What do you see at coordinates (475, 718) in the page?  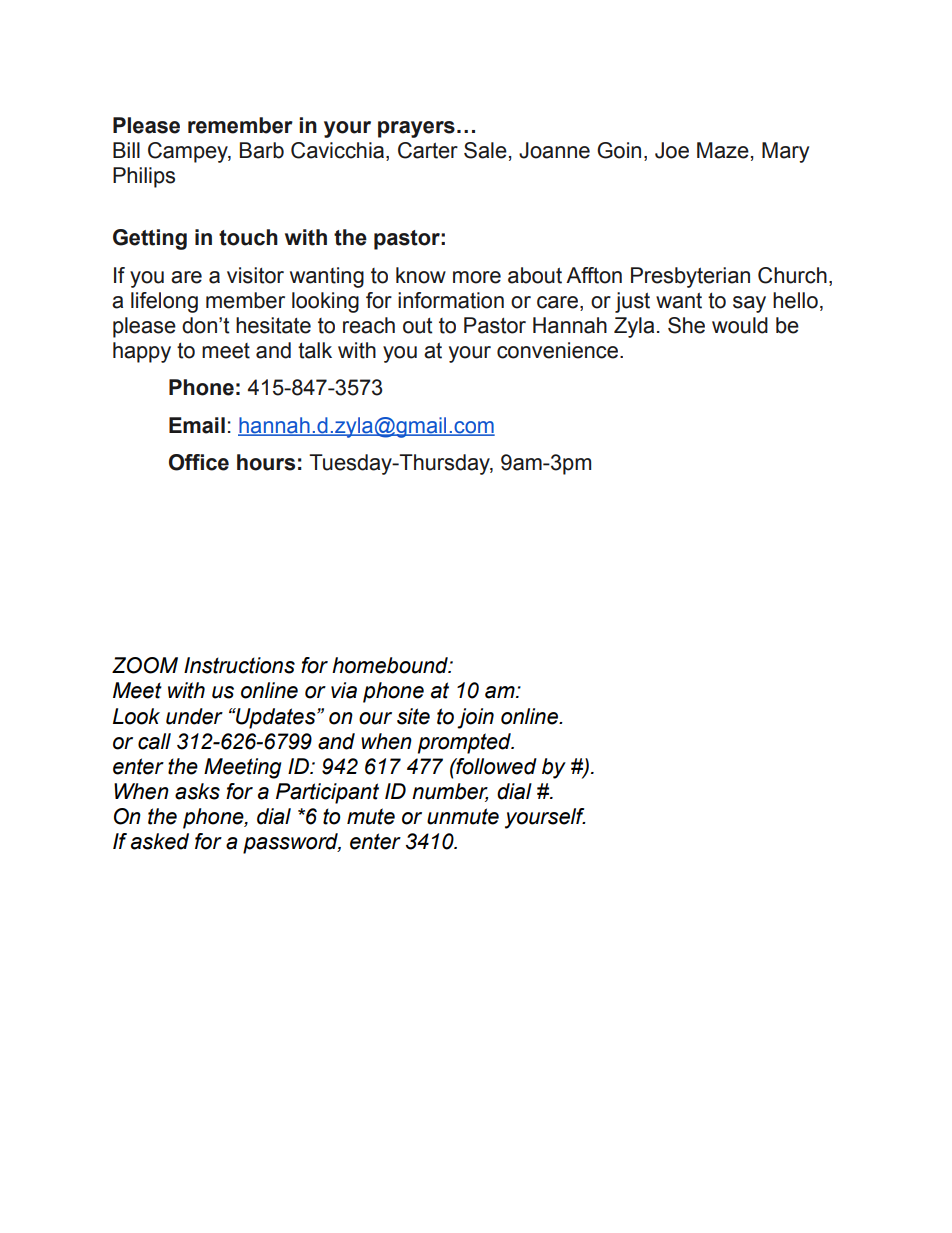 I see `join` at bounding box center [475, 718].
